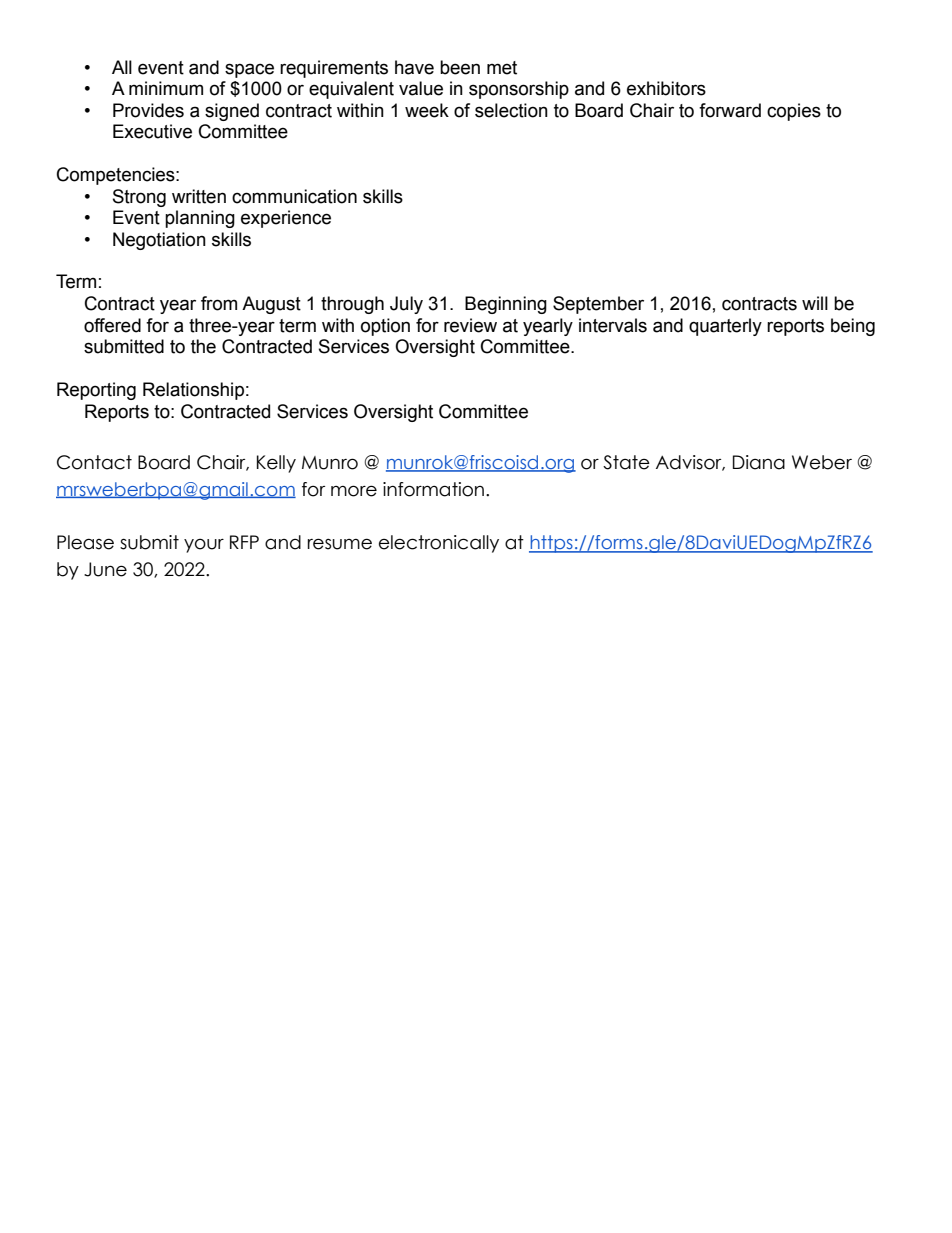 This screenshot has height=1233, width=952. I want to click on review, so click(470, 325).
